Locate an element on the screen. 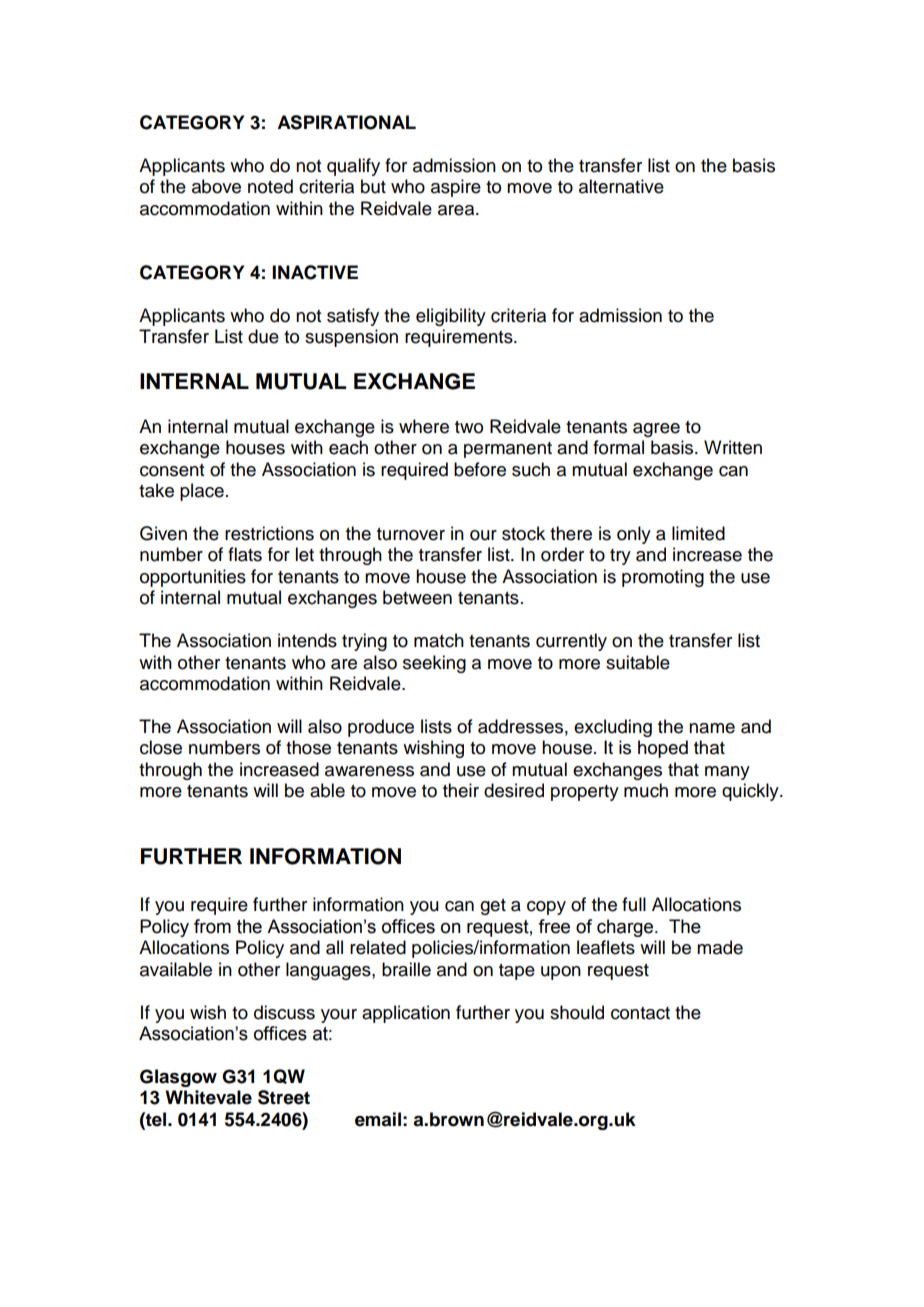 This screenshot has height=1307, width=924. opportunities is located at coordinates (193, 578).
